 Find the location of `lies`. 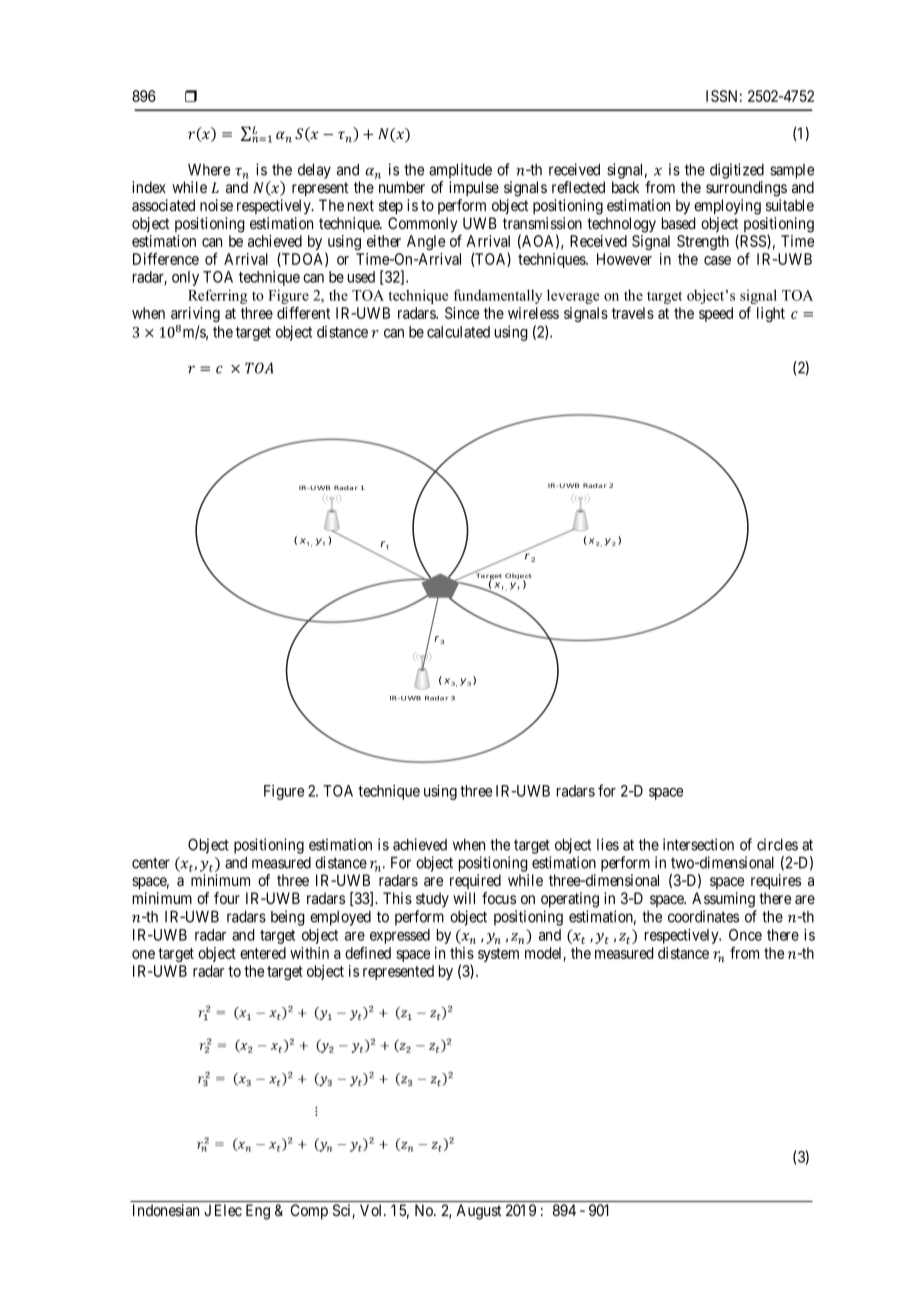

lies is located at coordinates (608, 844).
